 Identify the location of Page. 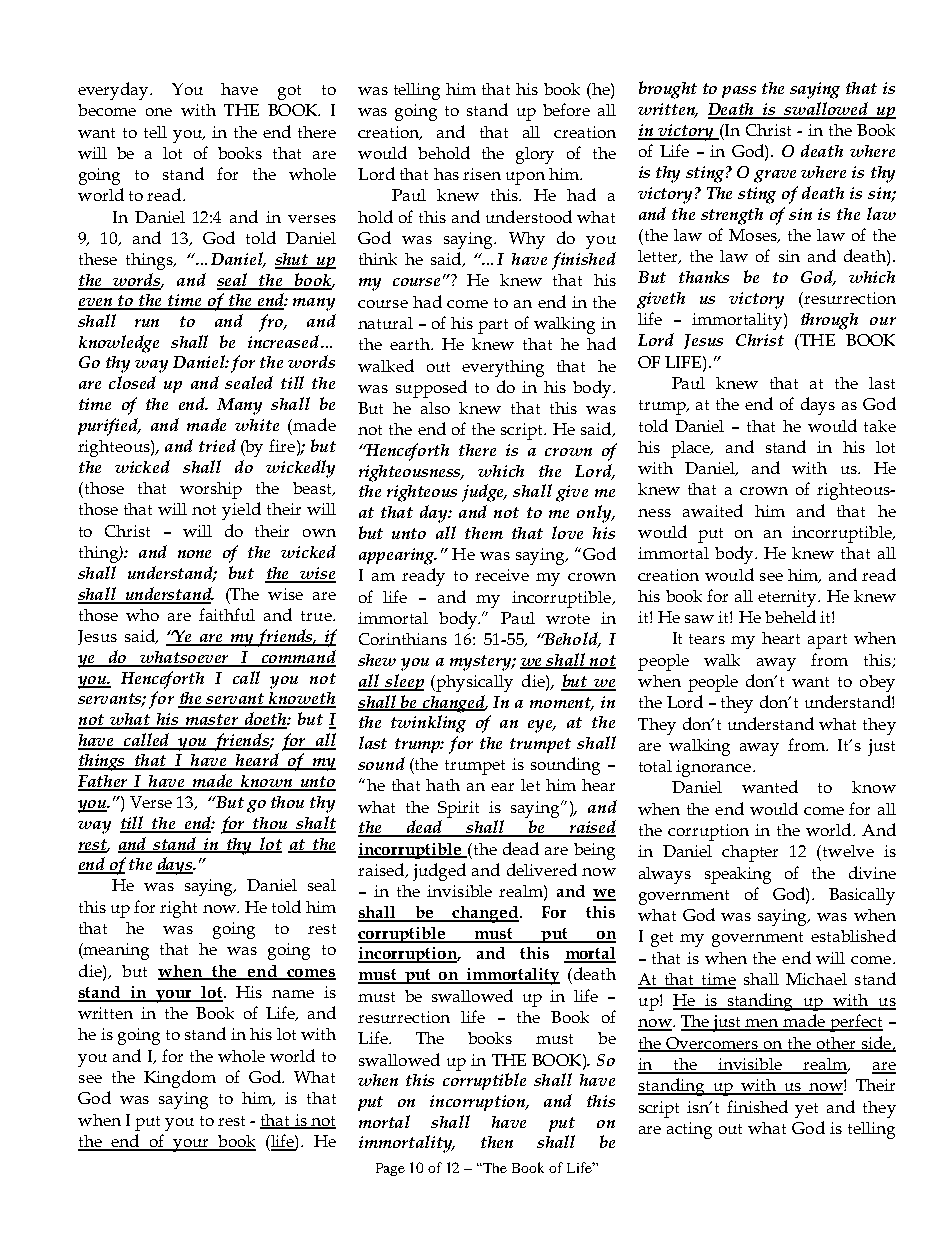
(390, 1169).
